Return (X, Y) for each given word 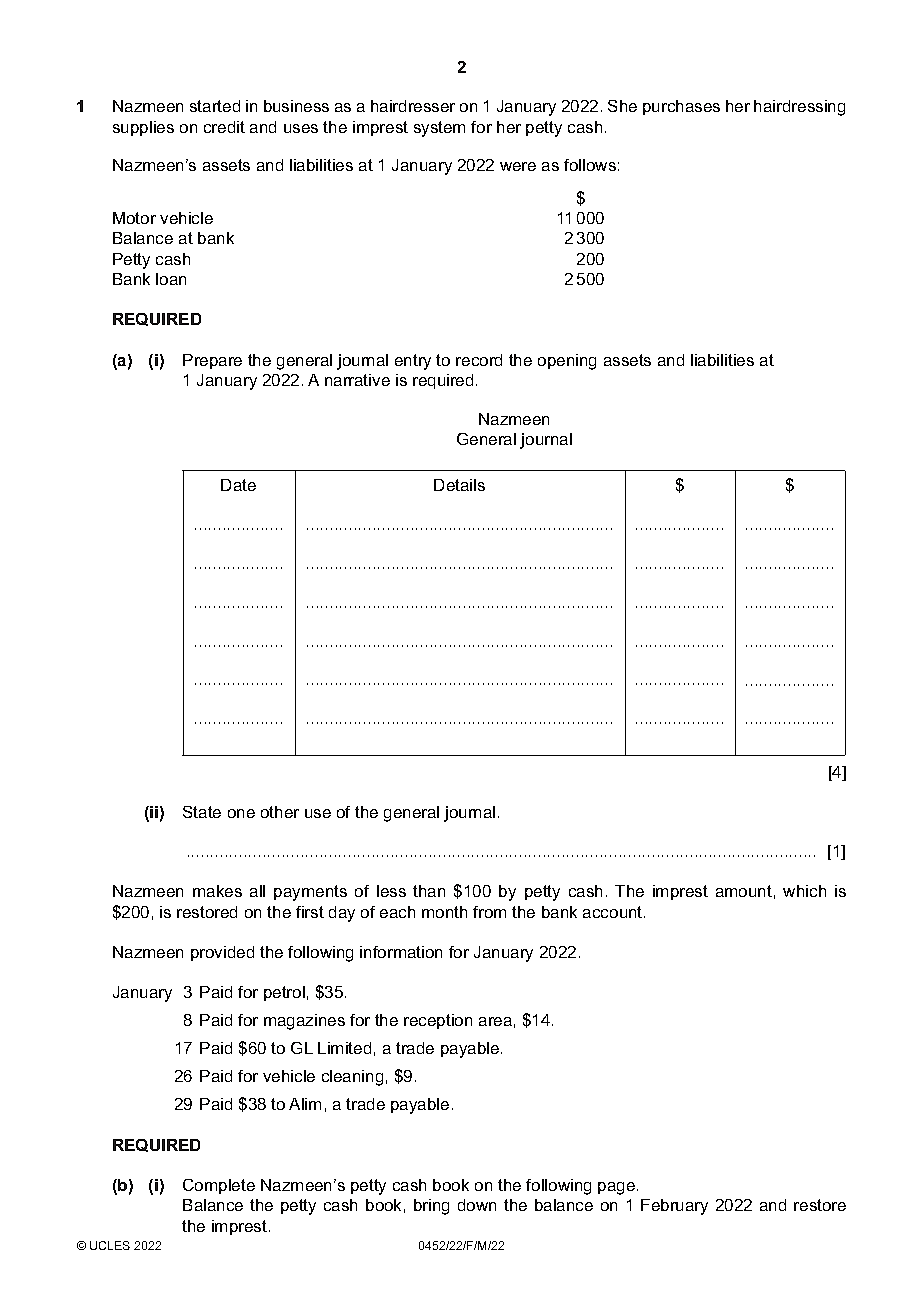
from (489, 912)
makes (217, 891)
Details (459, 485)
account (614, 912)
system (439, 129)
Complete (219, 1186)
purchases (681, 107)
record (479, 360)
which (804, 891)
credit (224, 127)
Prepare (212, 361)
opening (567, 362)
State (202, 812)
